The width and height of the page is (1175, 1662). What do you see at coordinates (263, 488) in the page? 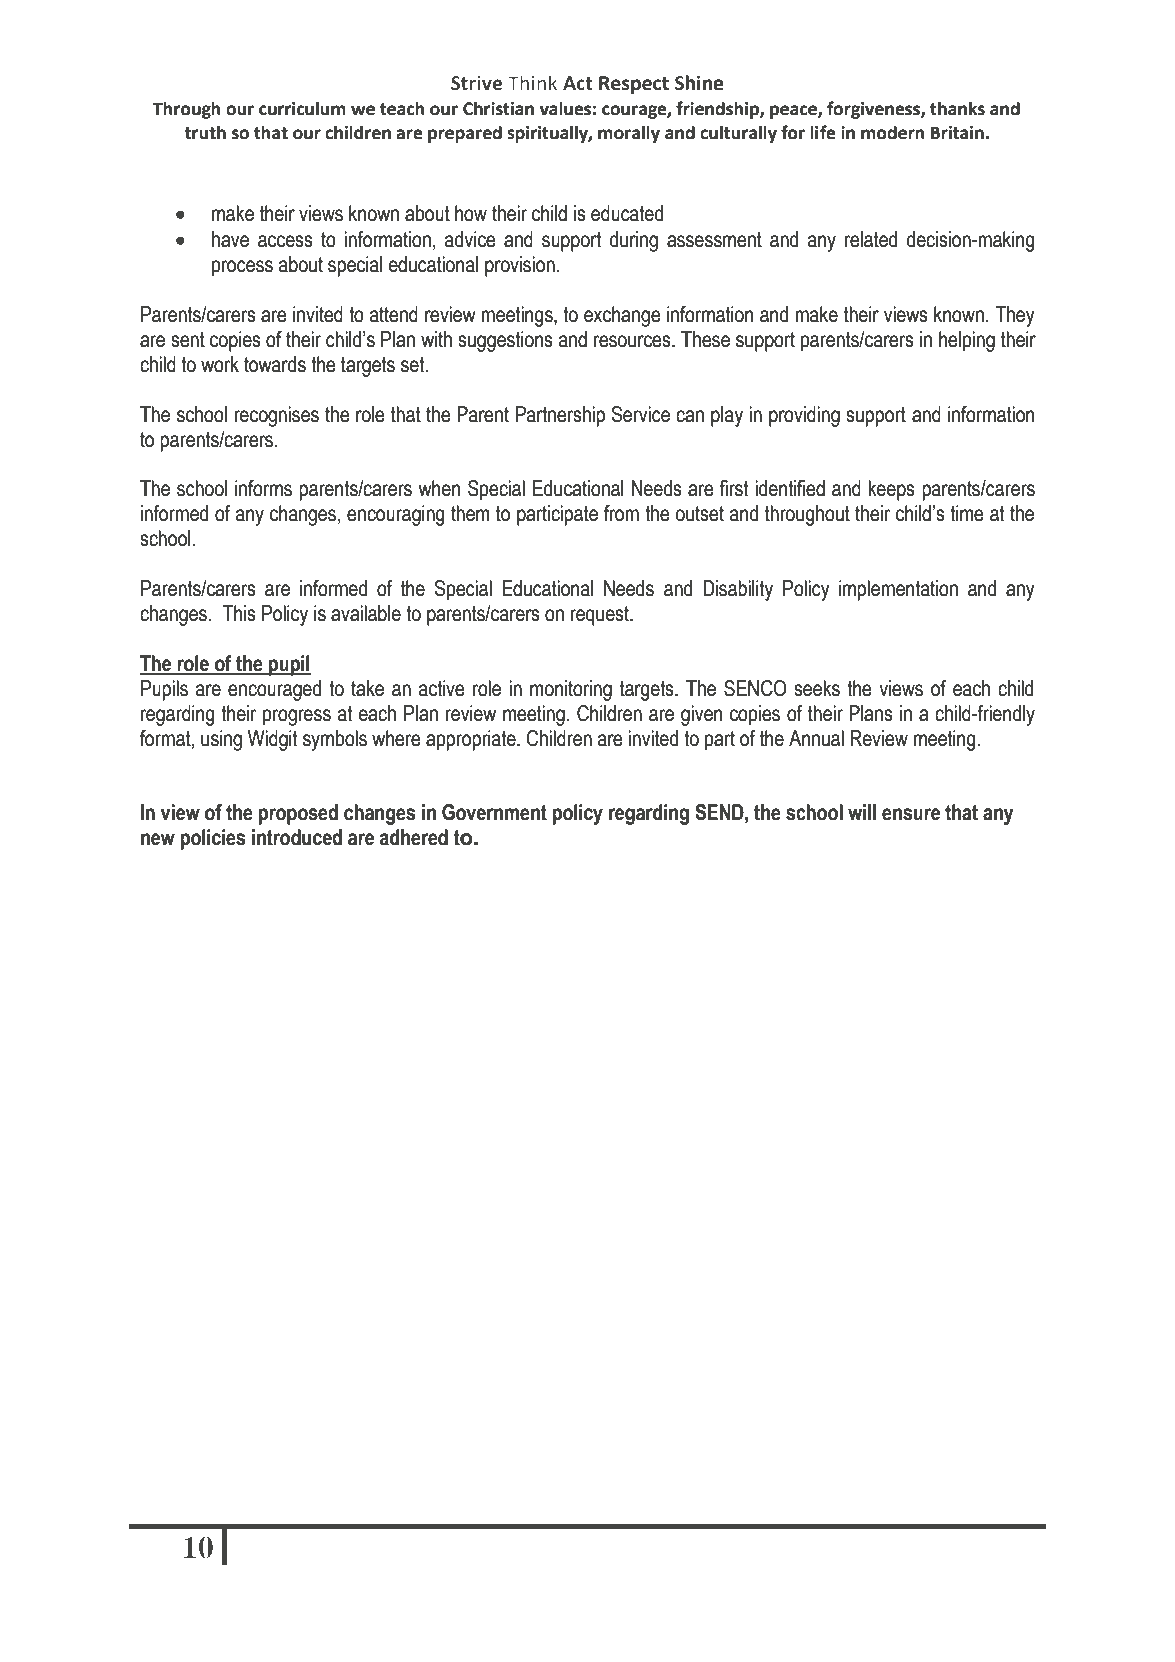
I see `informs` at bounding box center [263, 488].
